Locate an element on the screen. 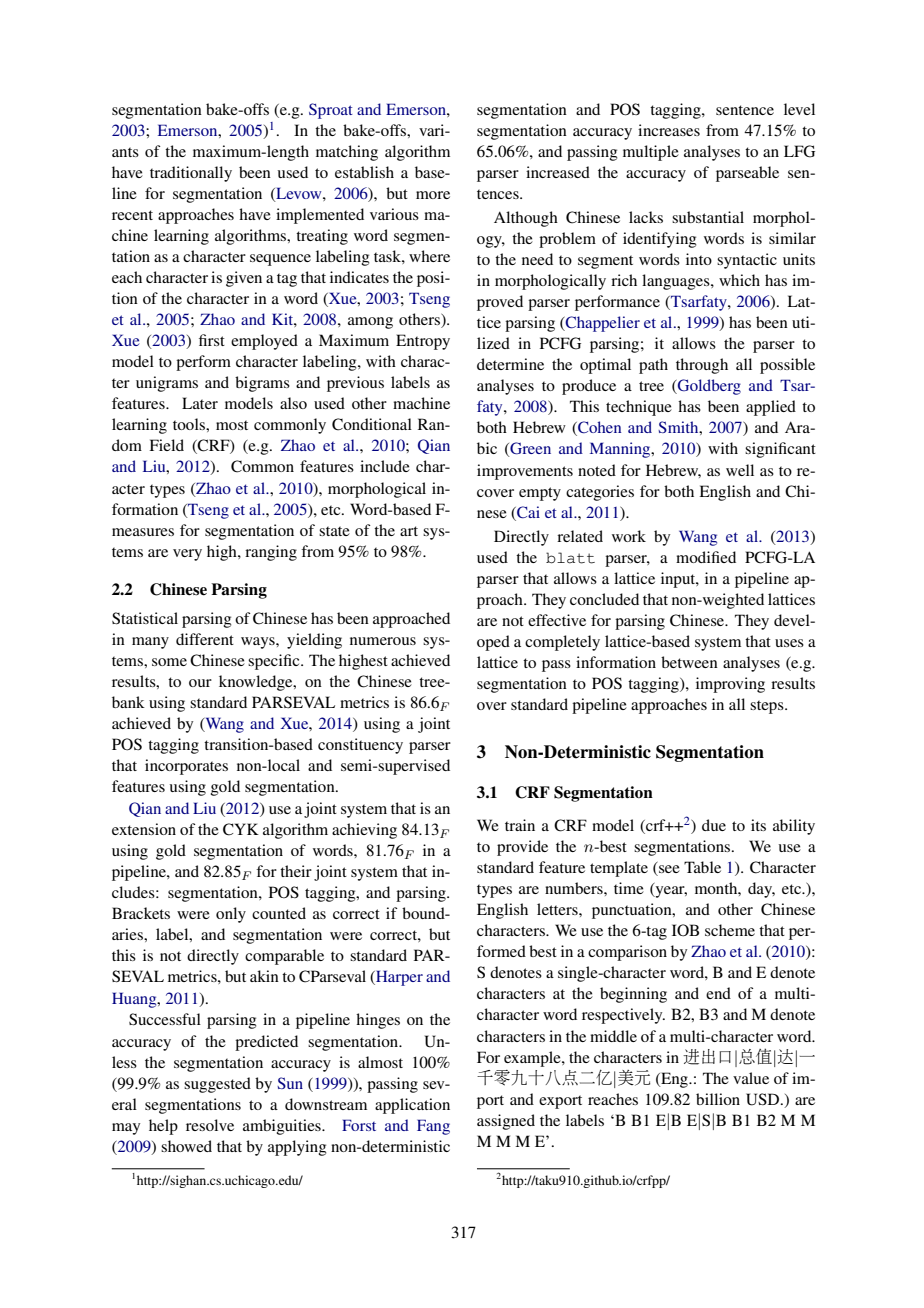 The width and height of the screenshot is (924, 1308). tools is located at coordinates (190, 424).
